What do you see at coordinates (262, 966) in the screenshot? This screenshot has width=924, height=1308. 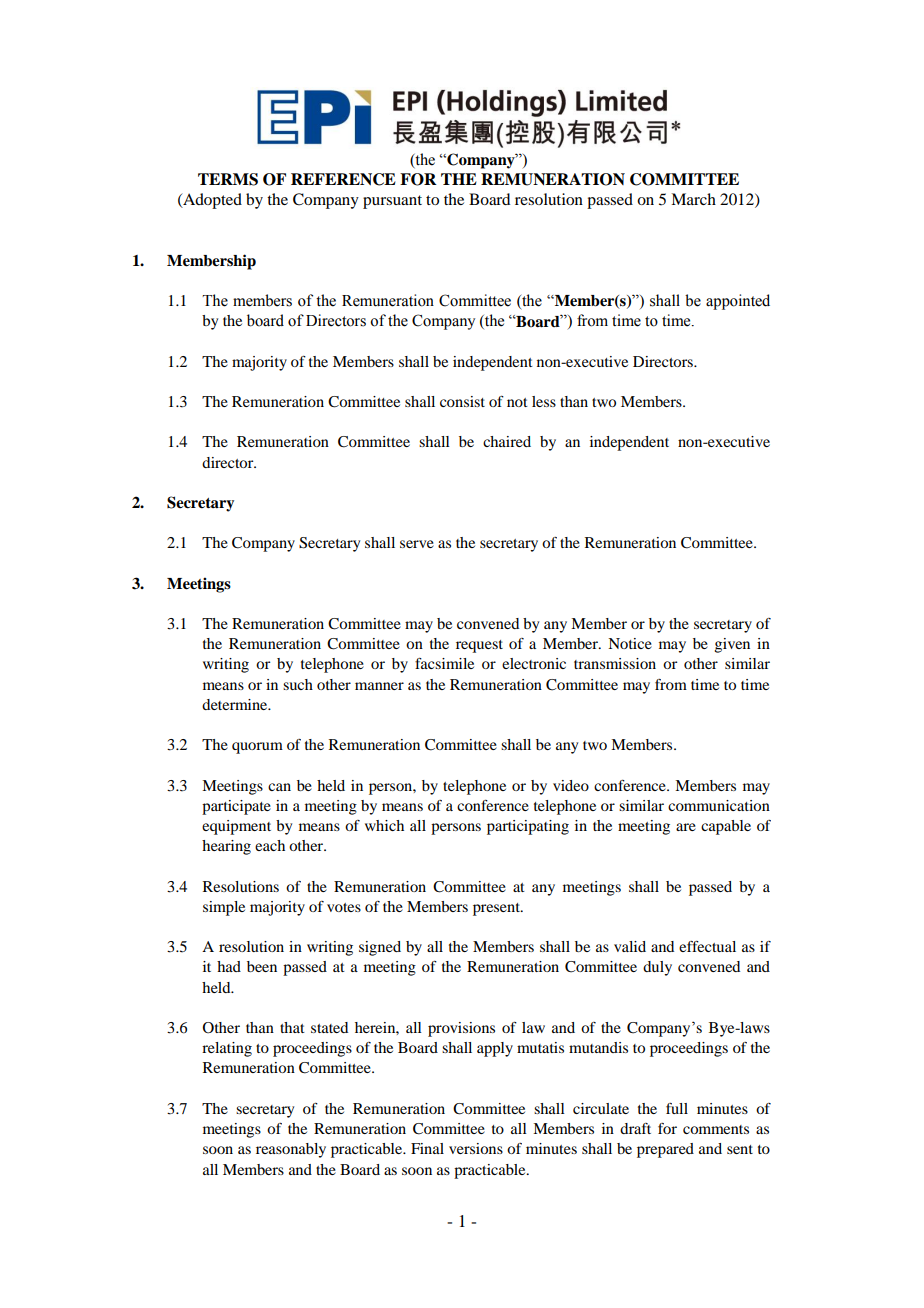 I see `been` at bounding box center [262, 966].
